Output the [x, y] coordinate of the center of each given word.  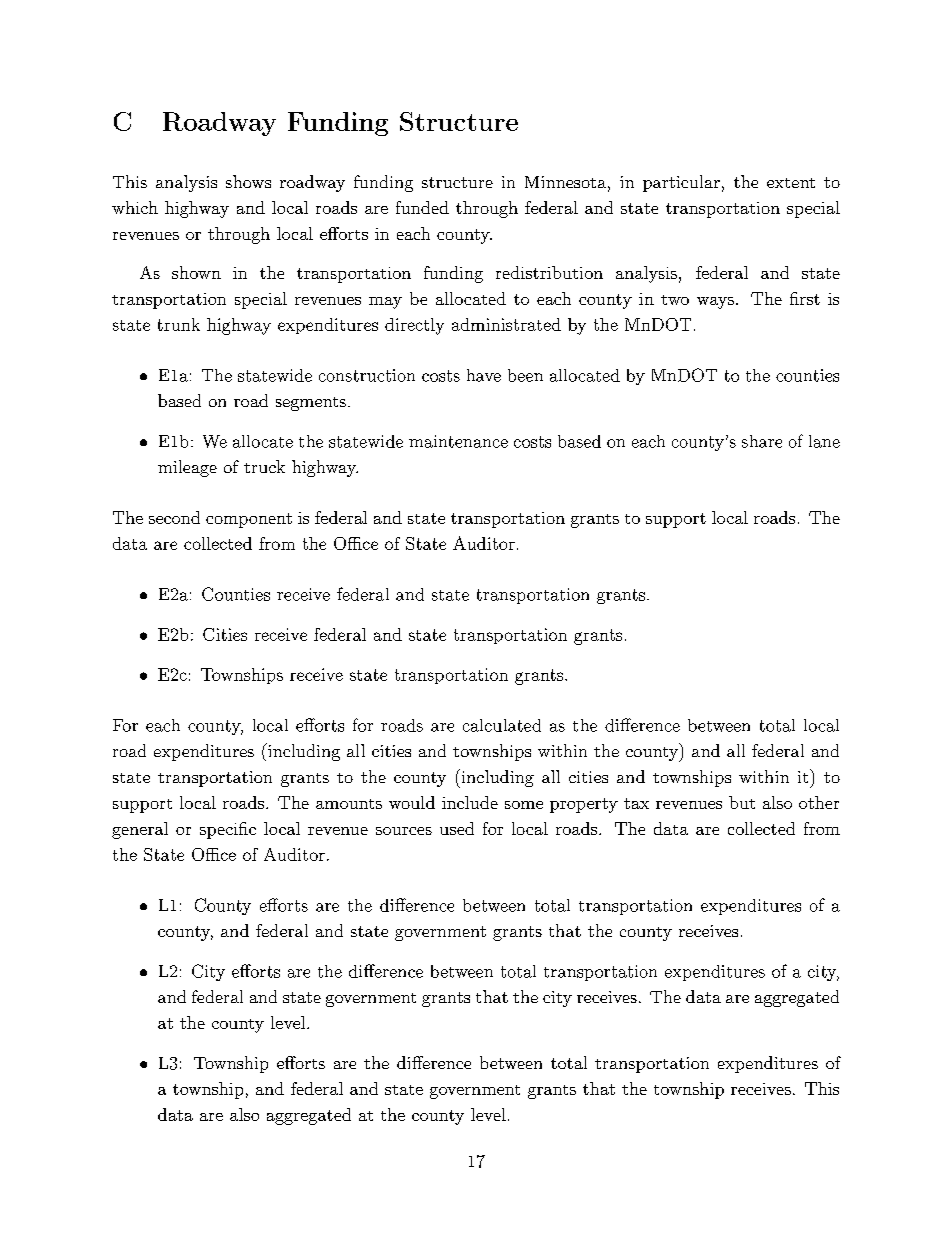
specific [228, 830]
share [762, 441]
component [249, 520]
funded [422, 207]
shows [248, 181]
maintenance [458, 441]
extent [791, 183]
